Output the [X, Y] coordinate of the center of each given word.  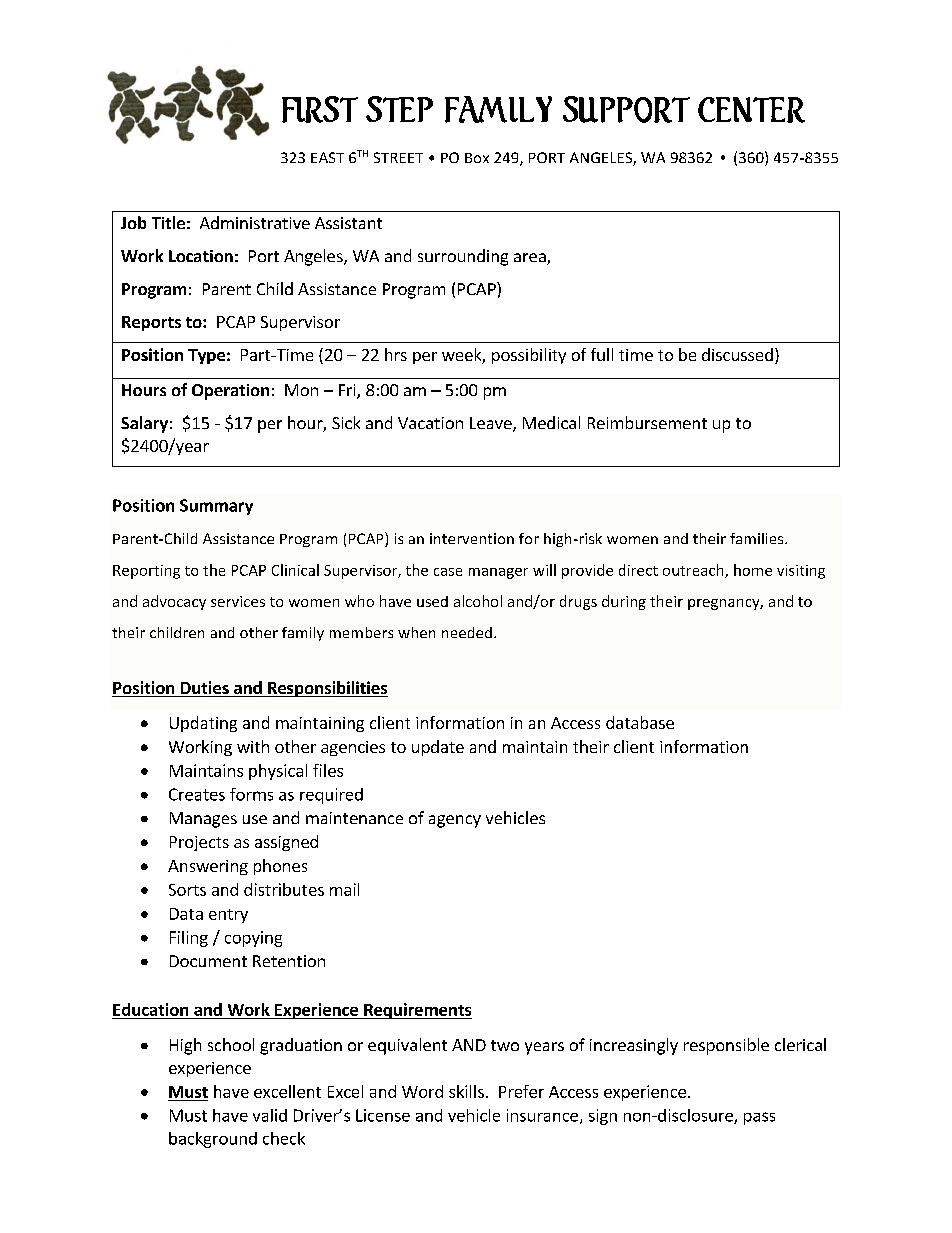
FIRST [320, 109]
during [624, 602]
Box [477, 158]
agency [455, 821]
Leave [492, 424]
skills [466, 1091]
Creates [197, 794]
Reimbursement [647, 422]
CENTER [751, 110]
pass [759, 1118]
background [213, 1140]
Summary [216, 507]
